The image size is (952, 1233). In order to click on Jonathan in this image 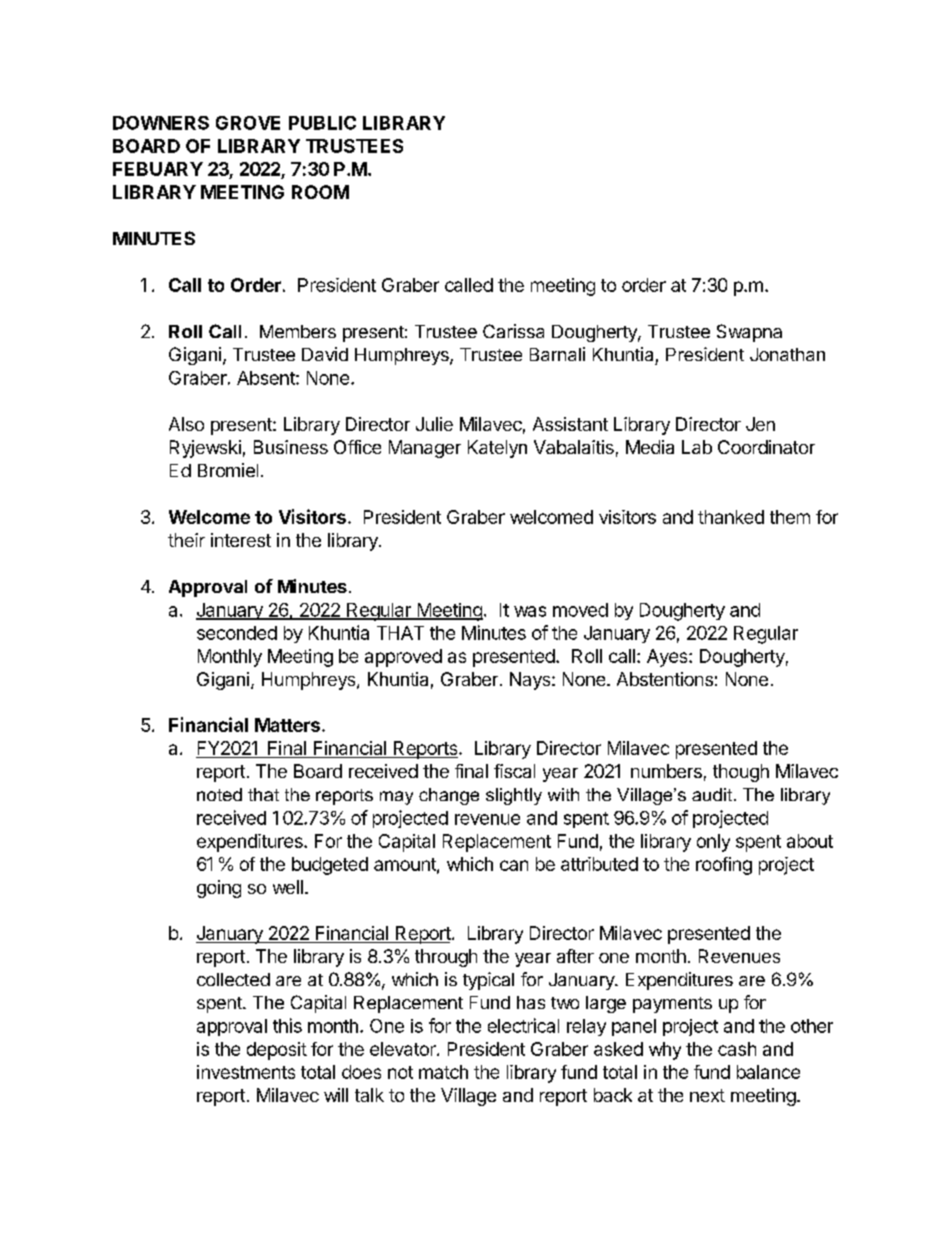, I will do `click(787, 354)`.
